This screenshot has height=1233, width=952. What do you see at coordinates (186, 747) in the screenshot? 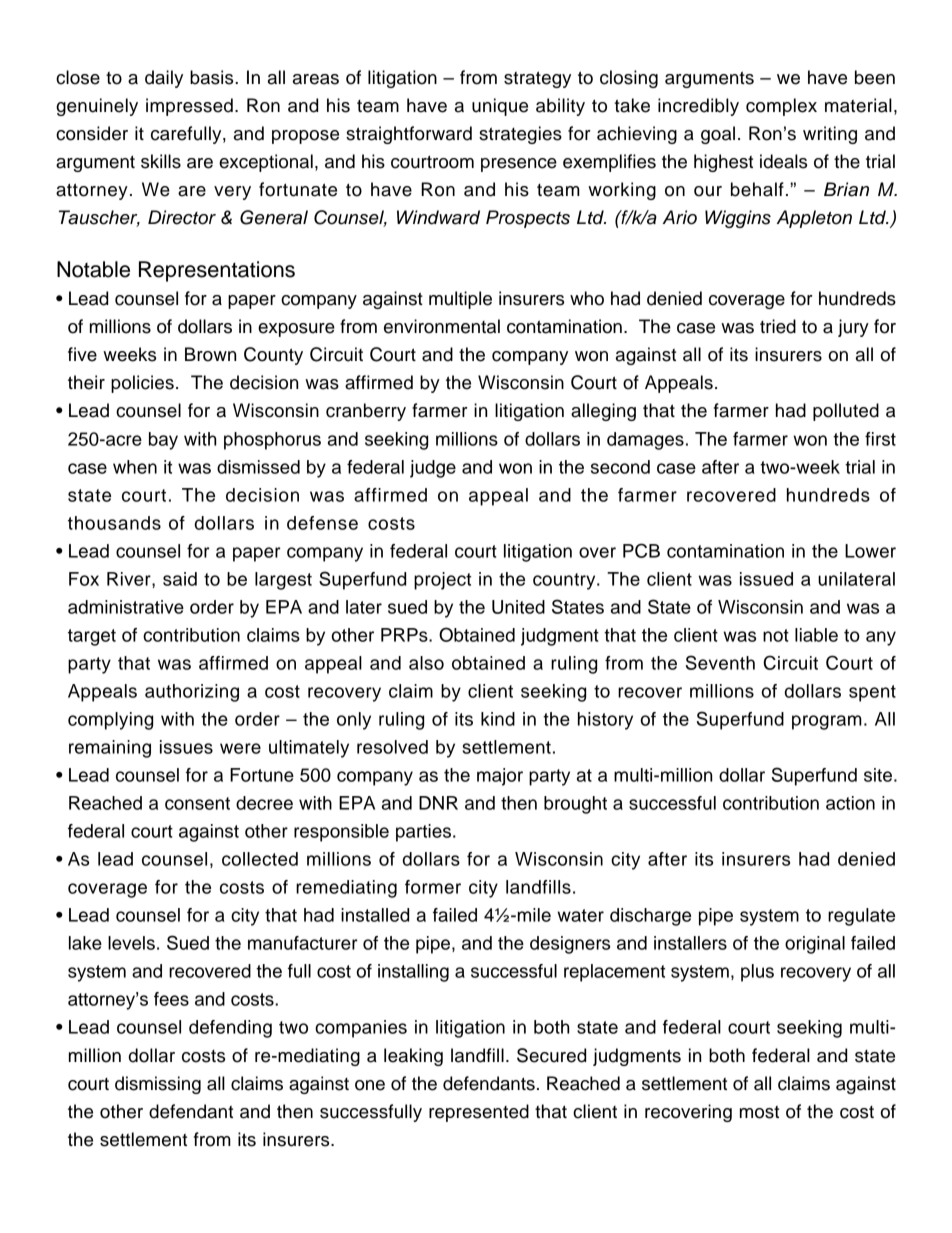
I see `issues` at bounding box center [186, 747].
